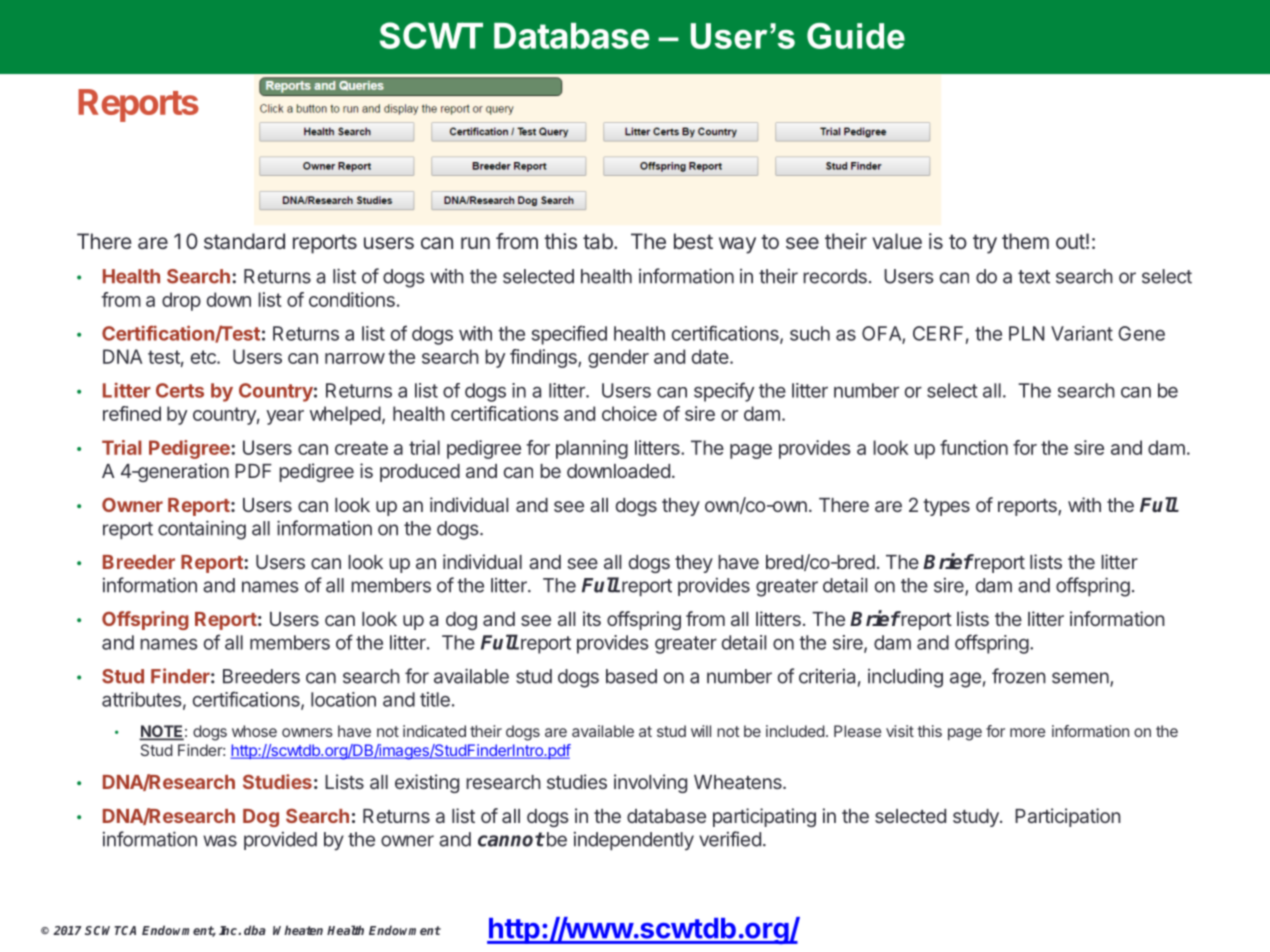 This image has height=952, width=1270. I want to click on whose, so click(254, 731).
